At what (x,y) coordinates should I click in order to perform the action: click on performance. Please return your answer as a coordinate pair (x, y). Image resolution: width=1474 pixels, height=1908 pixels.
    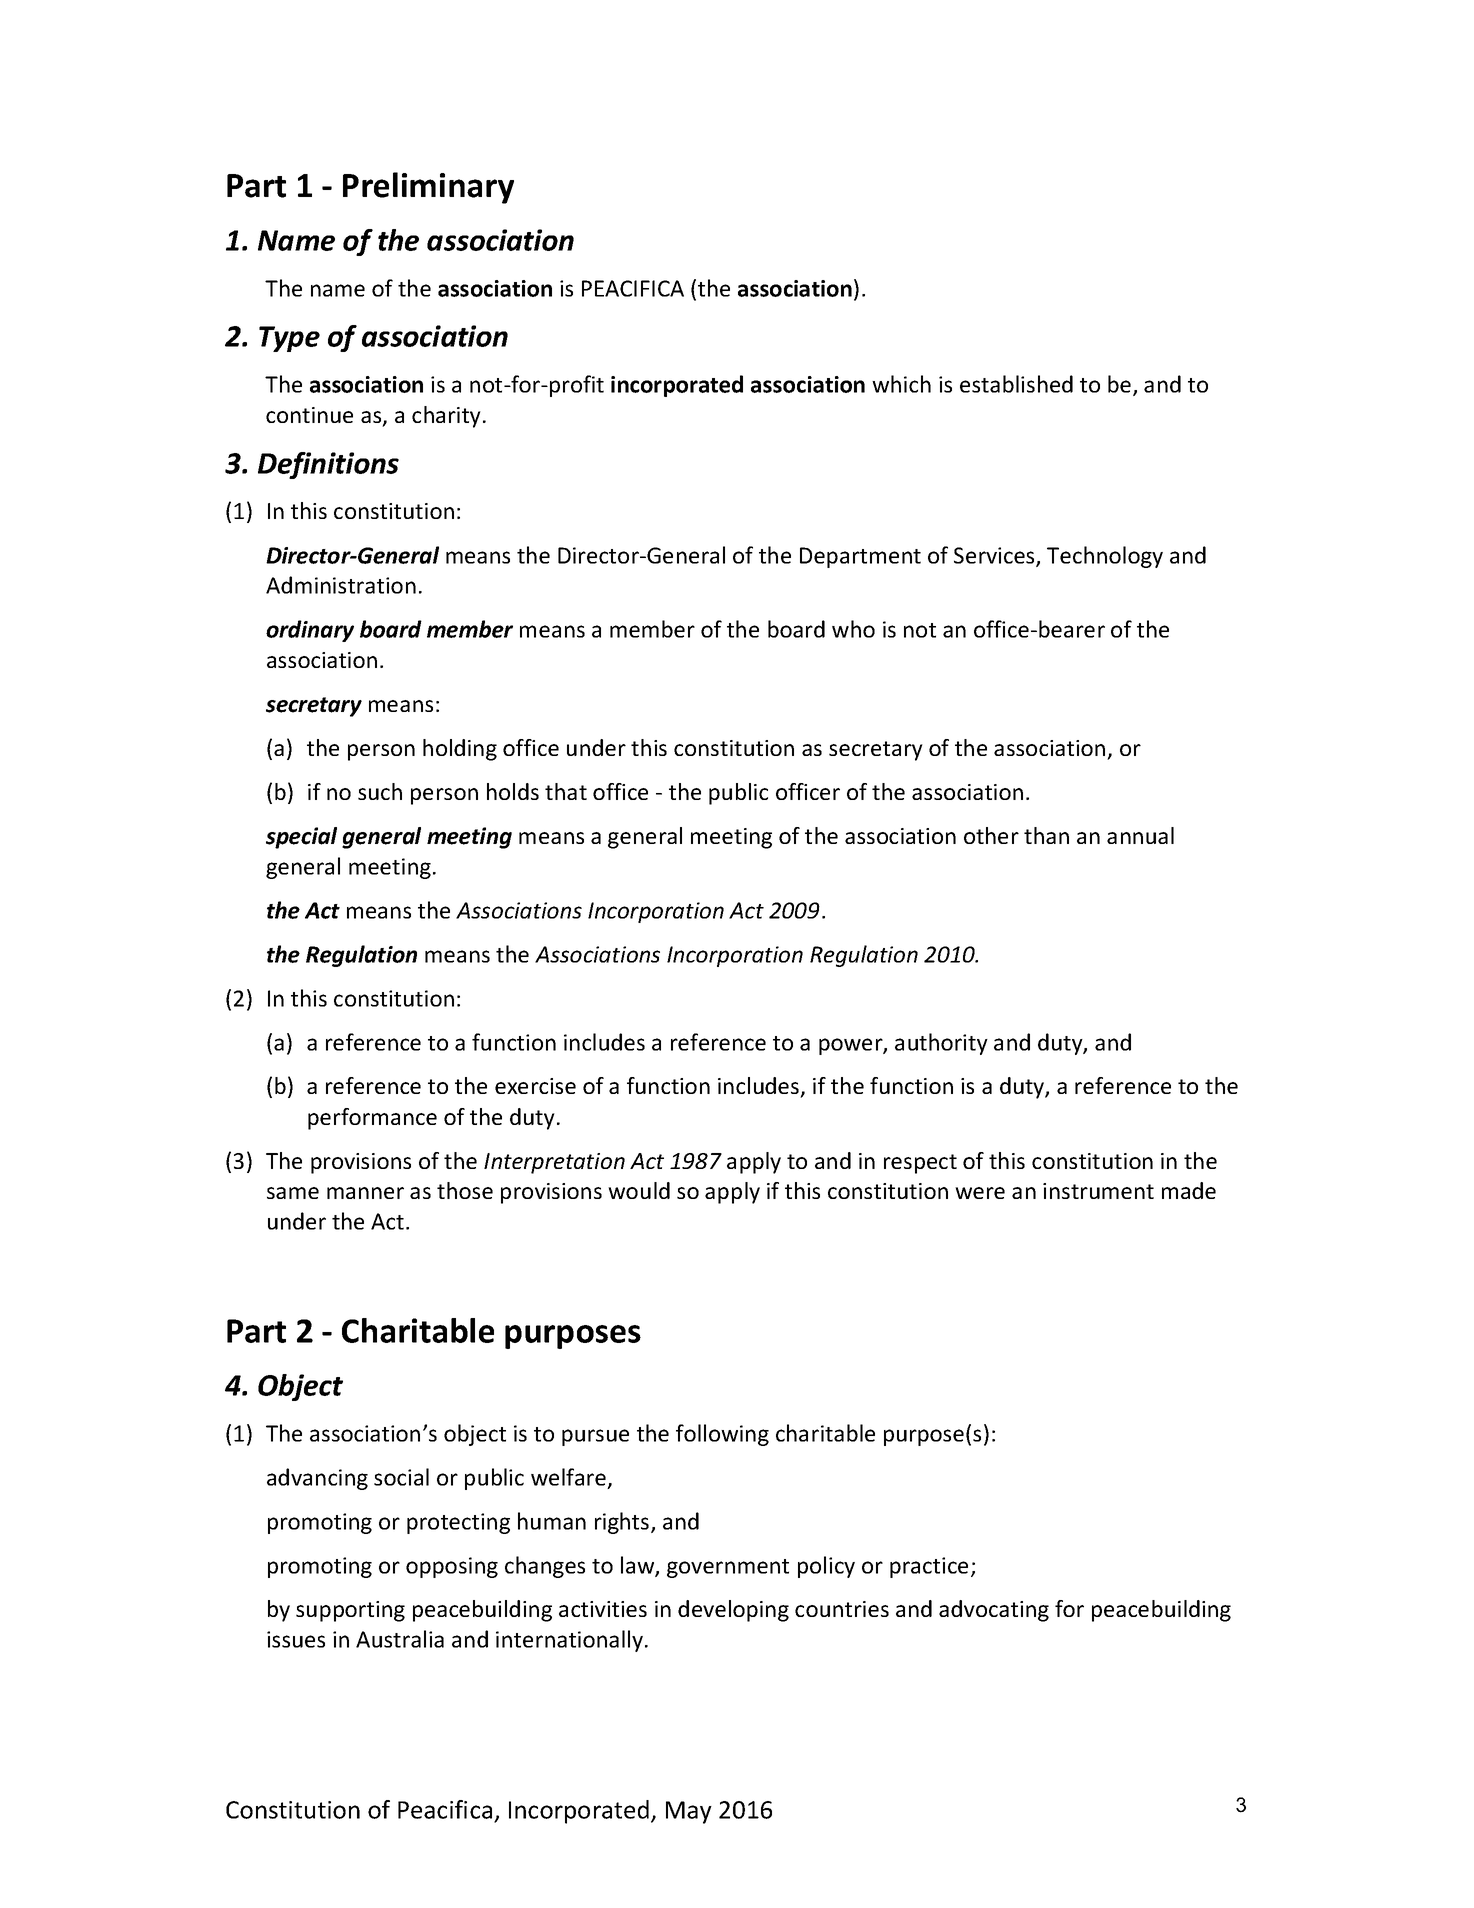
    Looking at the image, I should click on (372, 1119).
